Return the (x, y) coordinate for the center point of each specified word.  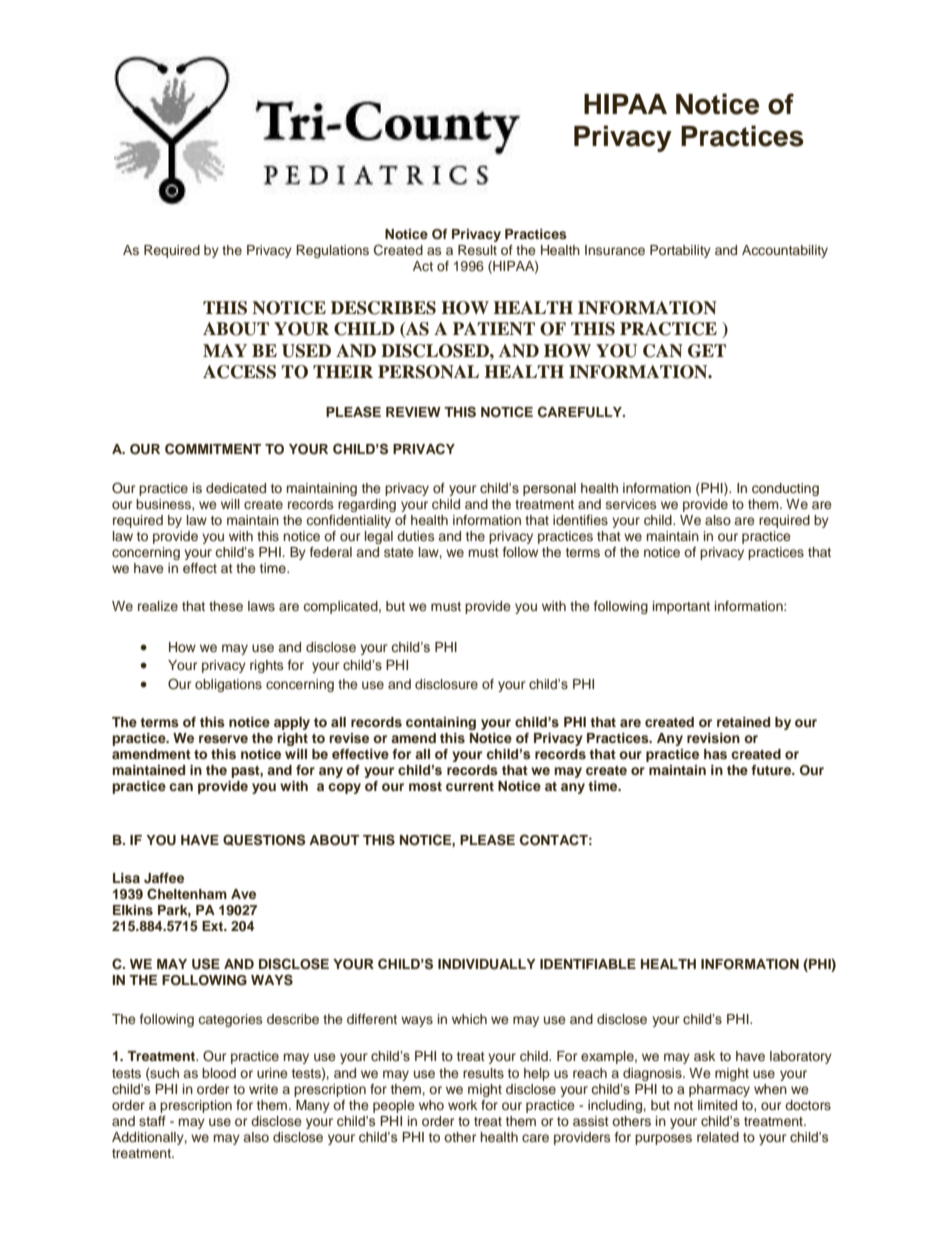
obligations (228, 685)
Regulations (332, 251)
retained (743, 722)
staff (152, 1121)
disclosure (446, 684)
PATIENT (494, 328)
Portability (680, 251)
